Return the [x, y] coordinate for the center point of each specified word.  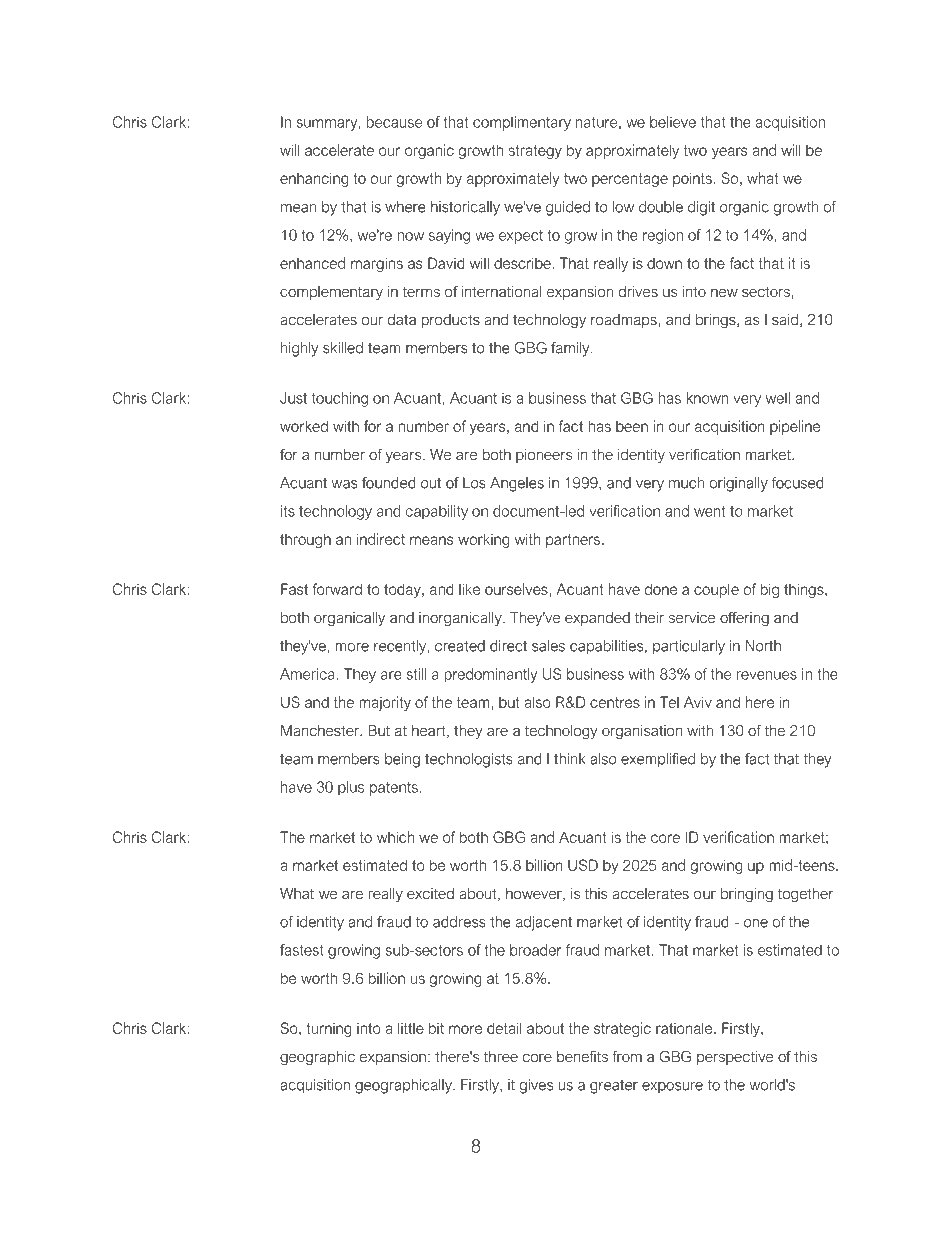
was [344, 484]
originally [739, 484]
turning [329, 1030]
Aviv [698, 702]
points [693, 179]
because [394, 122]
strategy [535, 152]
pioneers [544, 456]
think [569, 759]
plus [351, 788]
